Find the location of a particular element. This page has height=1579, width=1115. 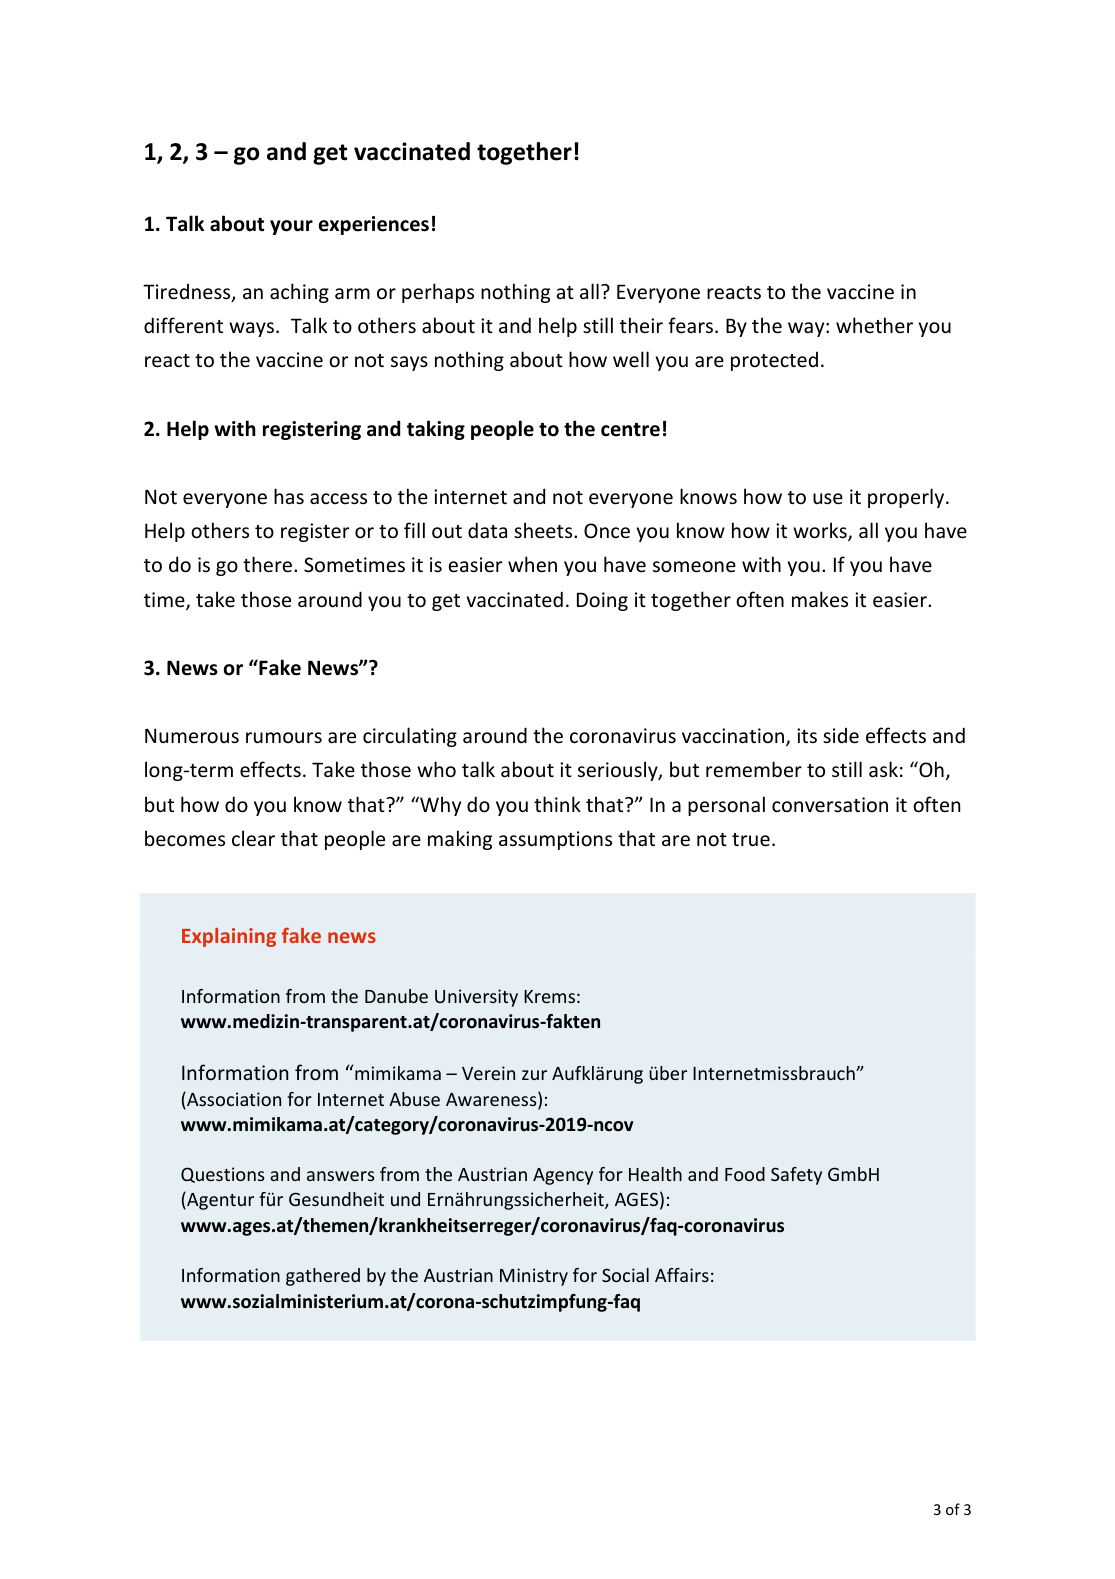

Questions is located at coordinates (222, 1175).
